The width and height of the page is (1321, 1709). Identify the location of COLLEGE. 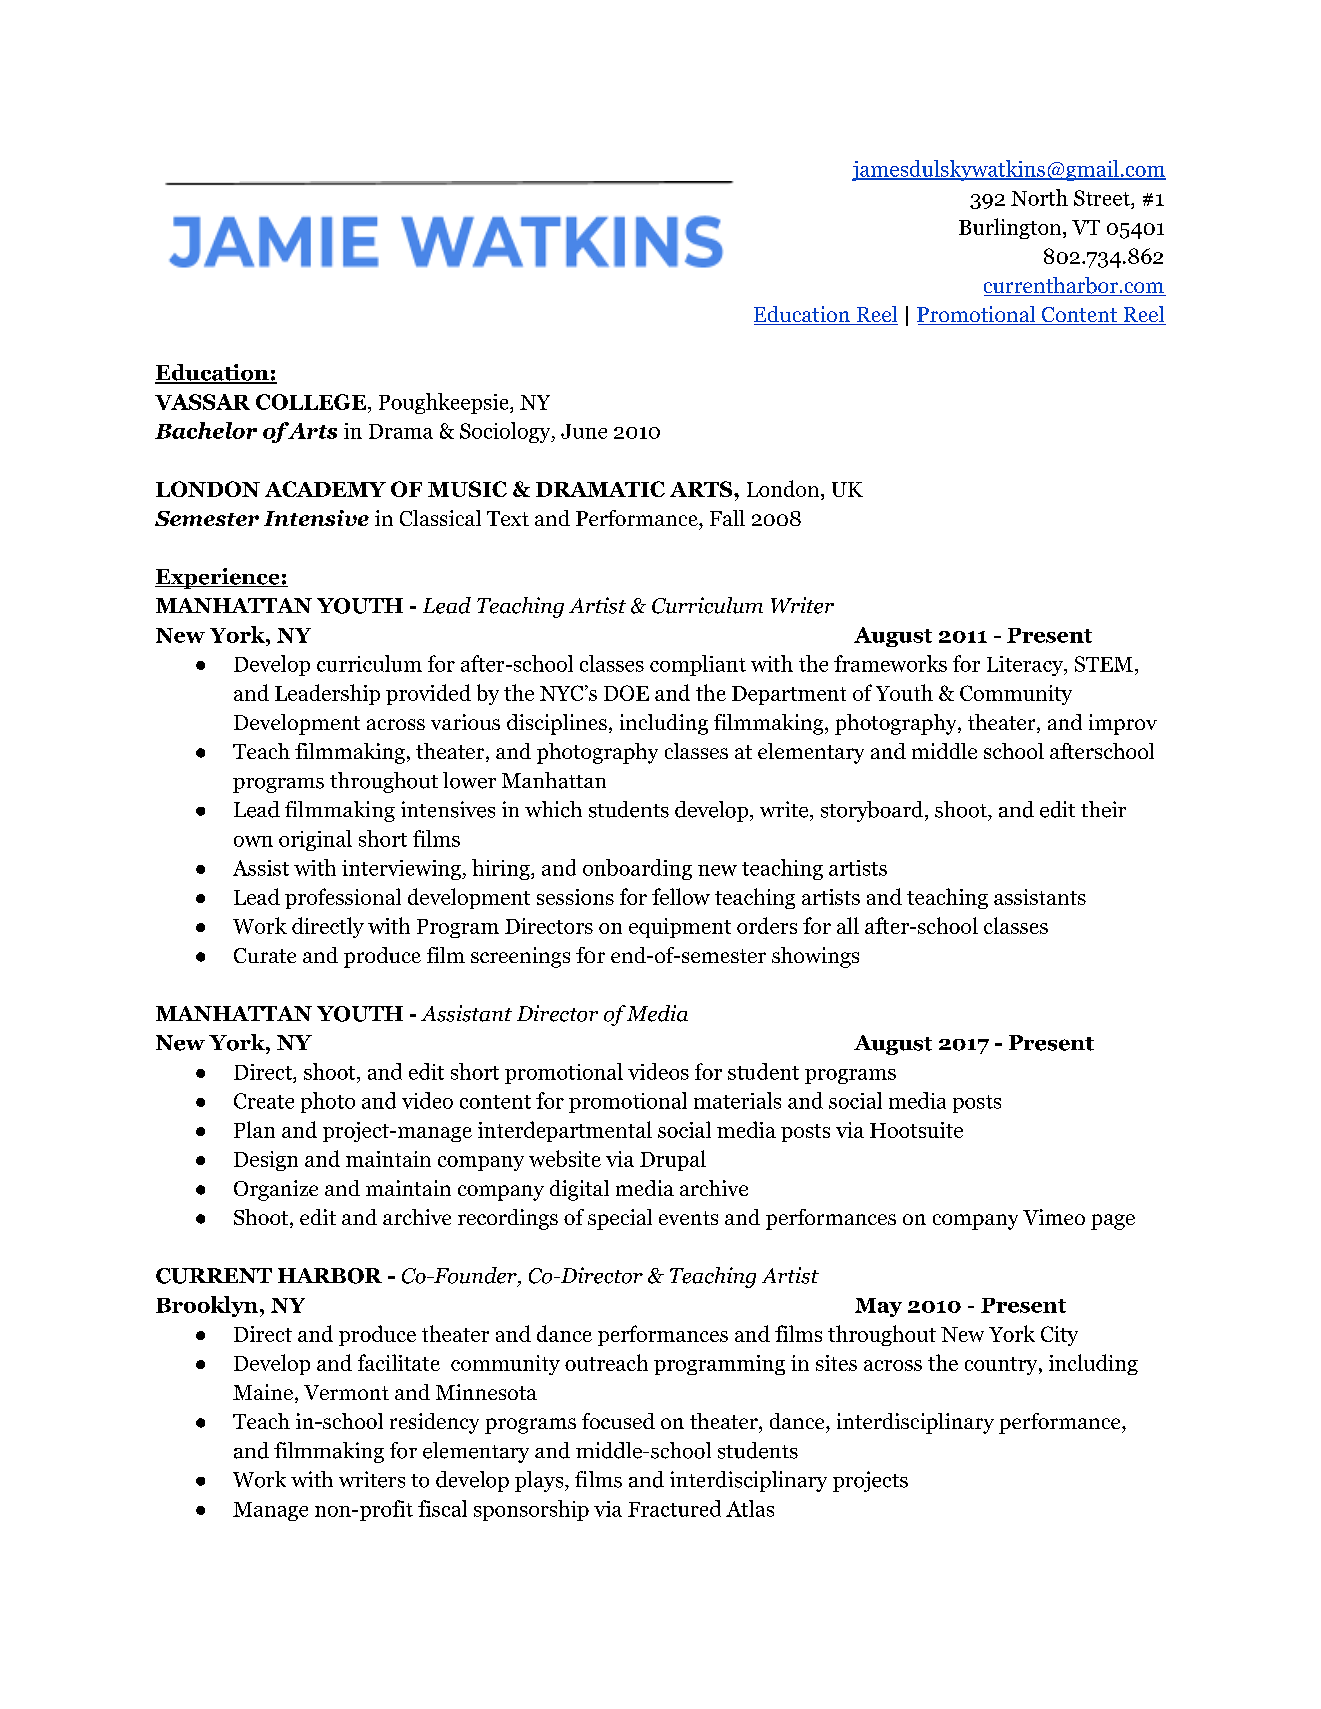
(311, 402).
